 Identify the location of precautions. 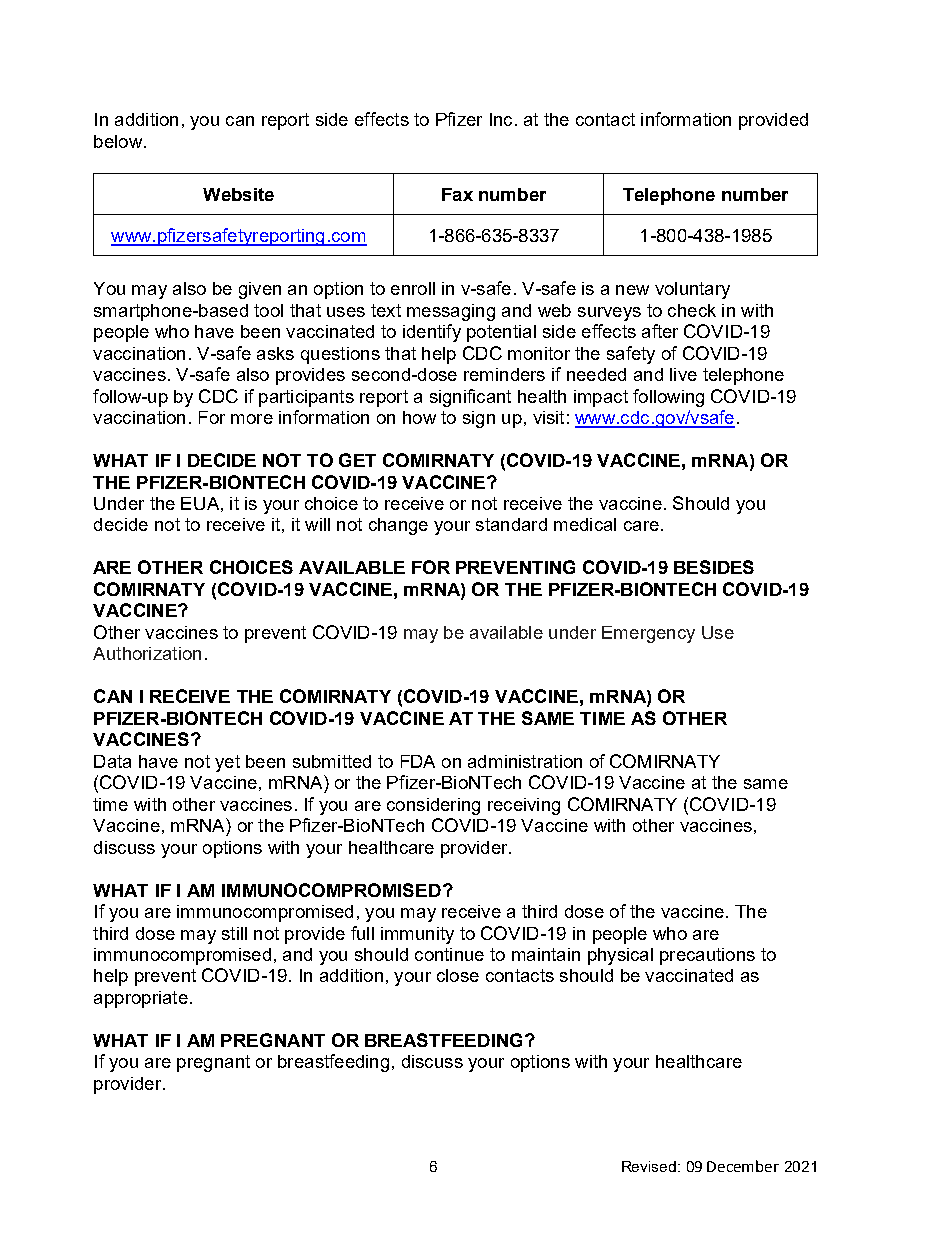
(707, 956).
